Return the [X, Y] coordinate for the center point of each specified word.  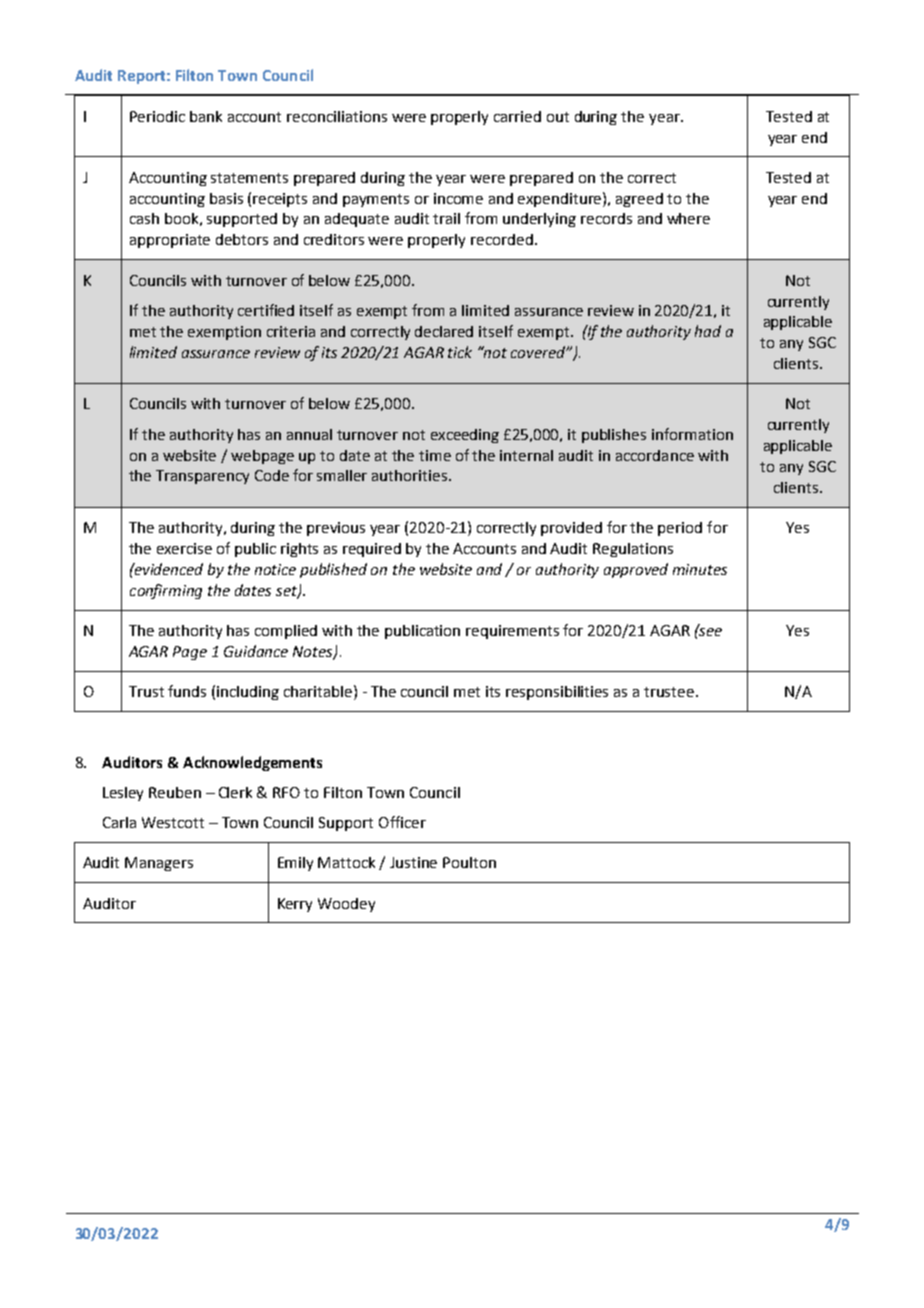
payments [376, 200]
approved [636, 570]
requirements [512, 632]
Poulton [469, 862]
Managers [159, 864]
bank [206, 116]
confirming [166, 591]
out [558, 117]
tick [460, 352]
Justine [413, 862]
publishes [614, 436]
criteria [291, 331]
